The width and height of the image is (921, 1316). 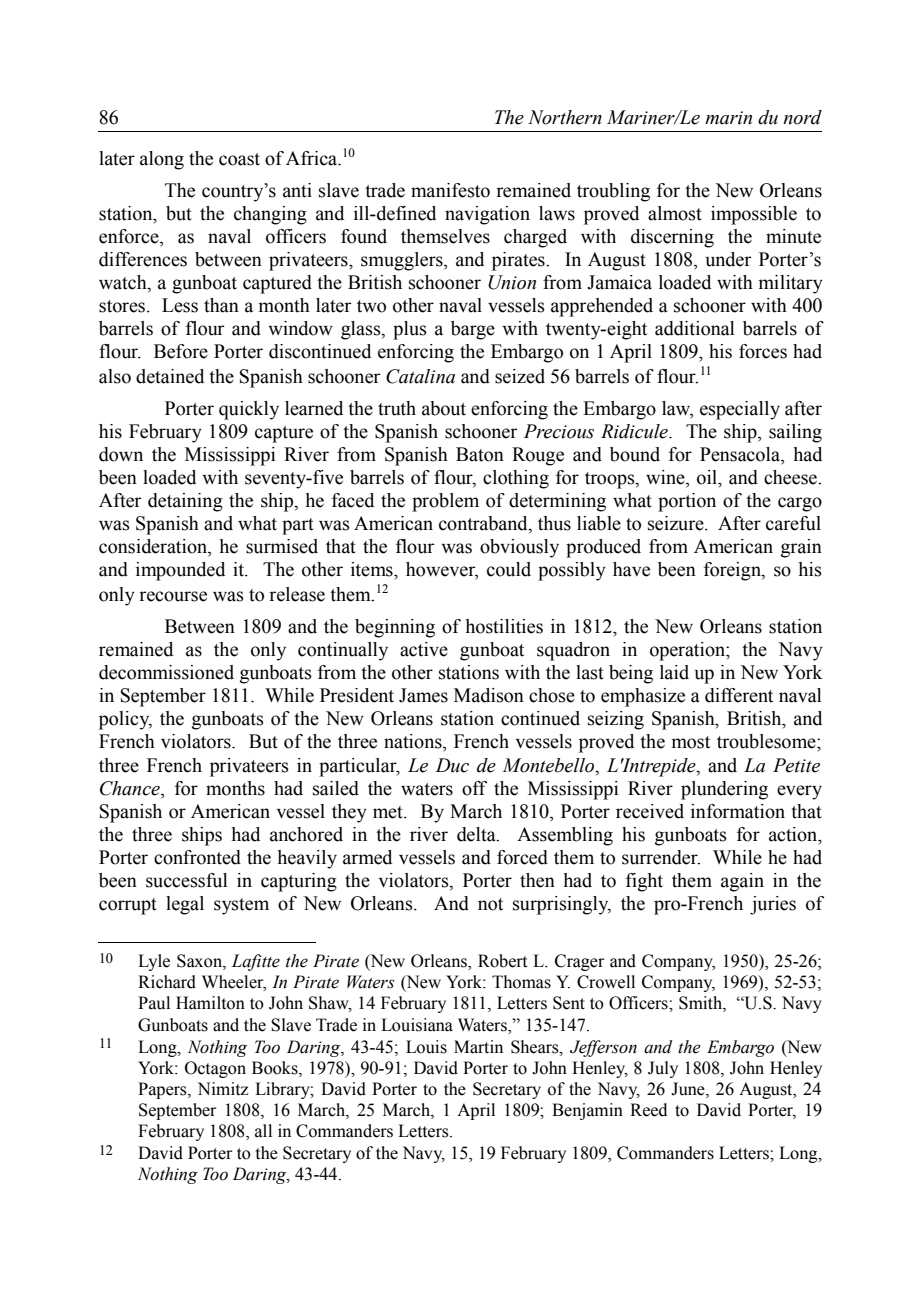 What do you see at coordinates (740, 410) in the image?
I see `especially` at bounding box center [740, 410].
